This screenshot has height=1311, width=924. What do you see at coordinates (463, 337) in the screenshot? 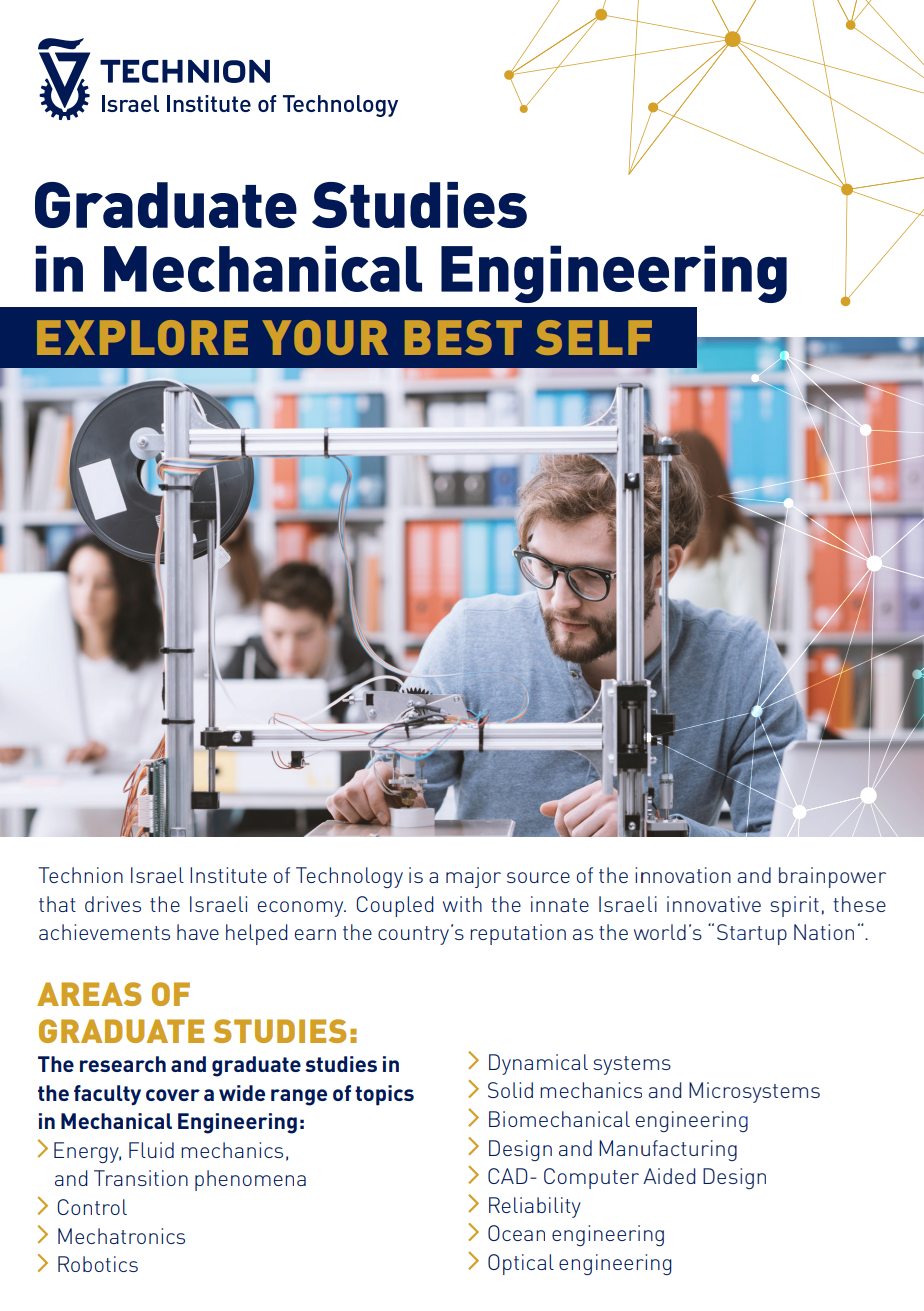
I see `BEST` at bounding box center [463, 337].
